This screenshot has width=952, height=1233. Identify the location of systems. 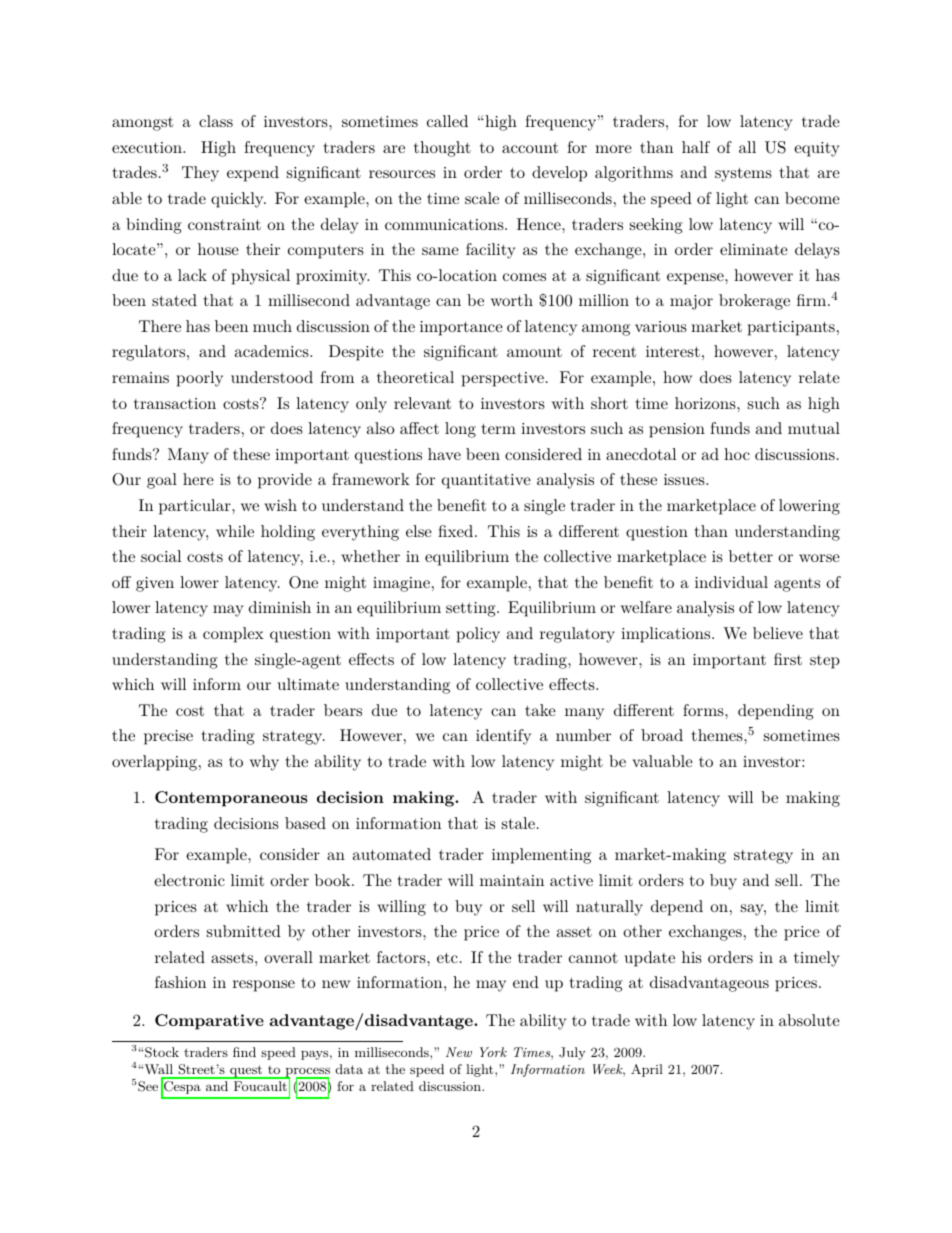
(743, 174).
